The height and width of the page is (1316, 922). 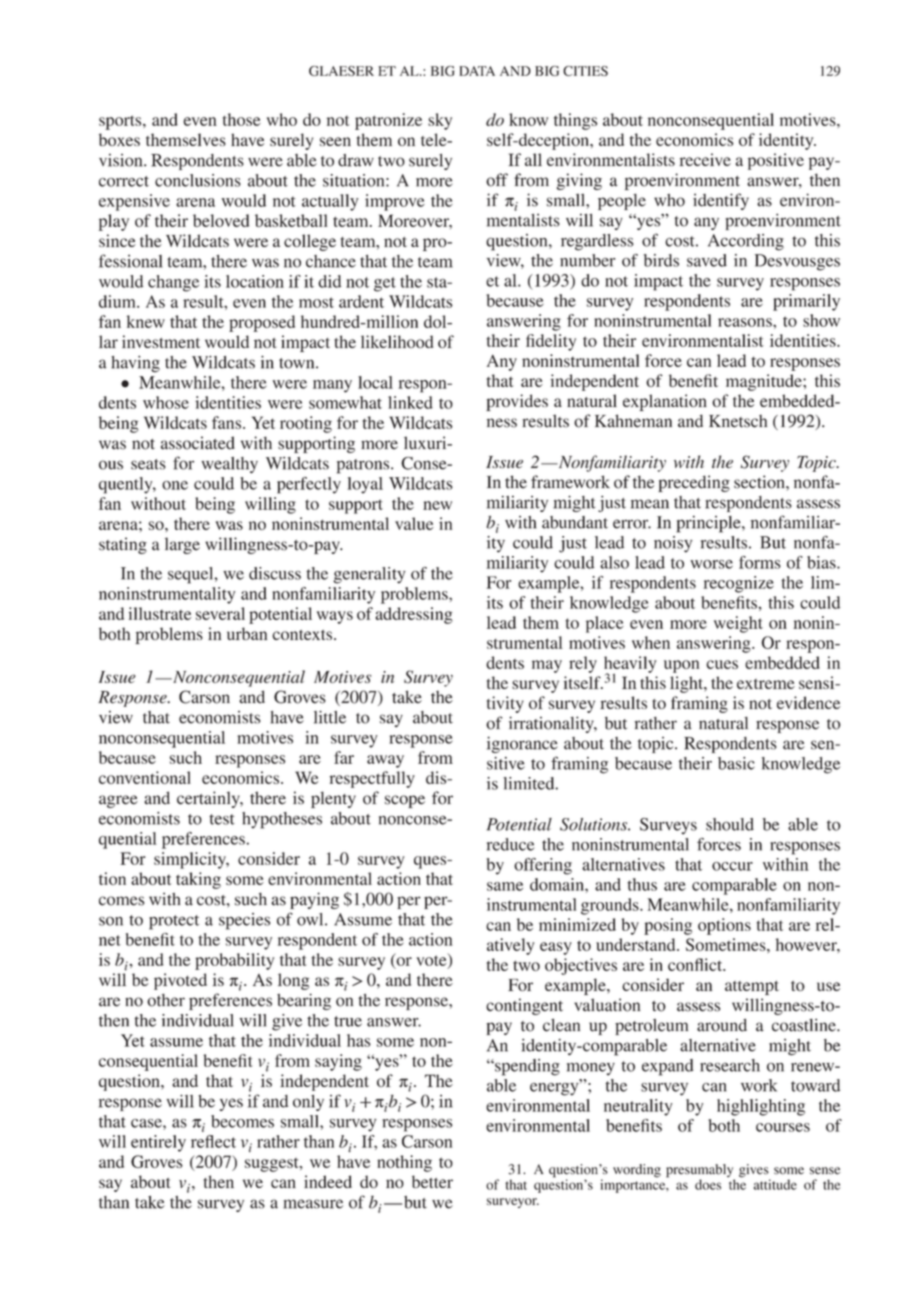 I want to click on certainly, so click(x=209, y=799).
